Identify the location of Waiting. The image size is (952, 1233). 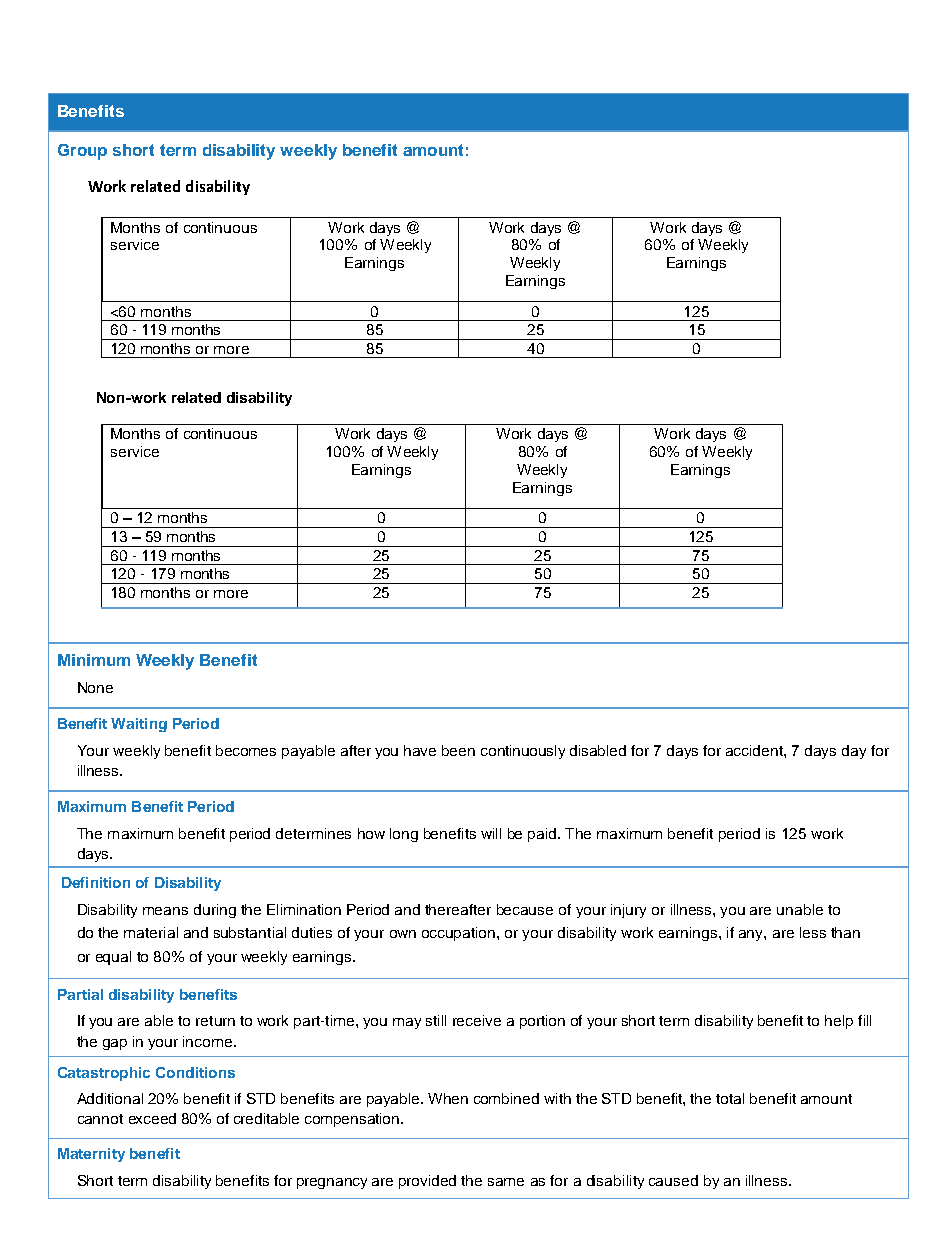
(139, 725).
